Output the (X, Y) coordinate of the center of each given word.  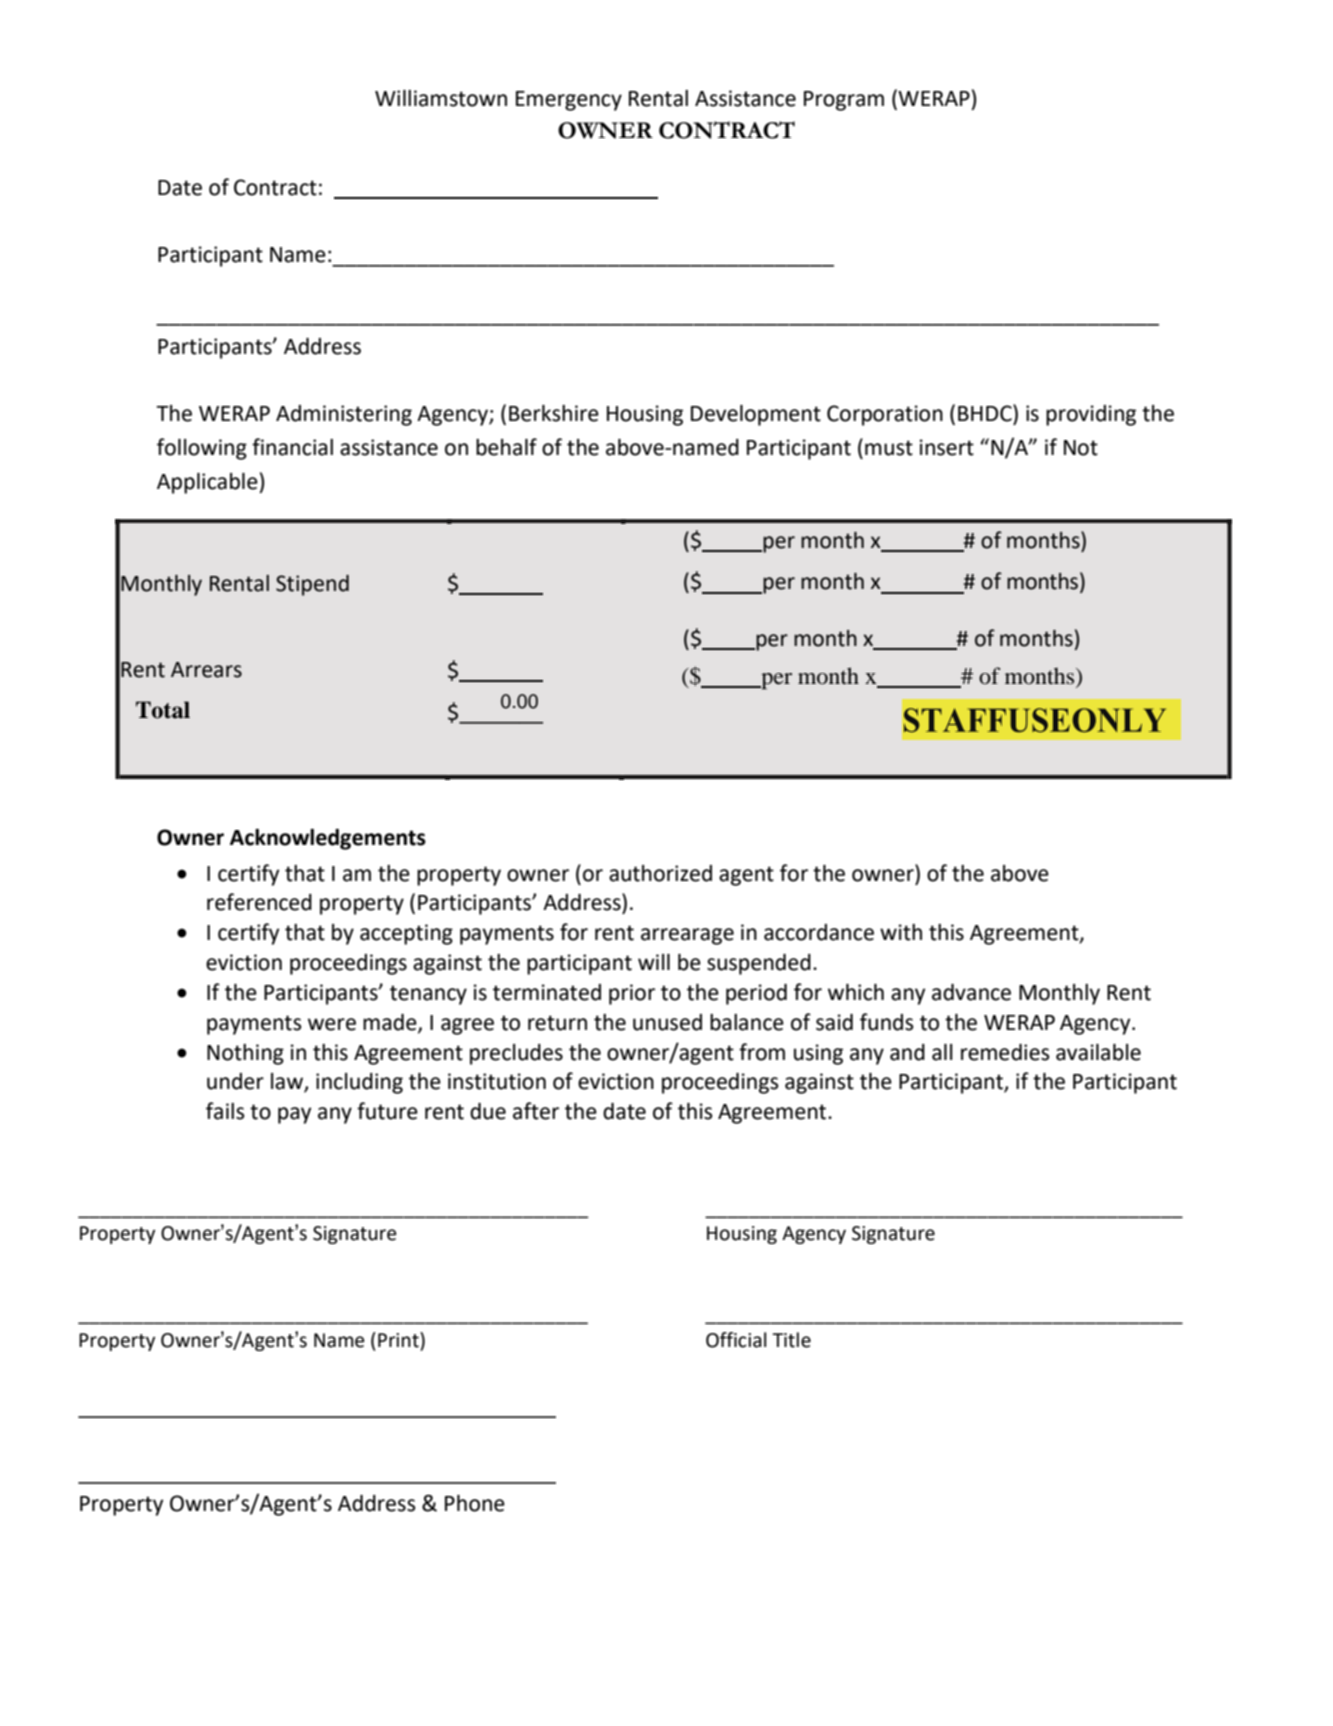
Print (399, 1340)
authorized (660, 873)
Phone (475, 1503)
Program (844, 101)
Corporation (885, 415)
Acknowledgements (328, 839)
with (901, 932)
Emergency (569, 101)
